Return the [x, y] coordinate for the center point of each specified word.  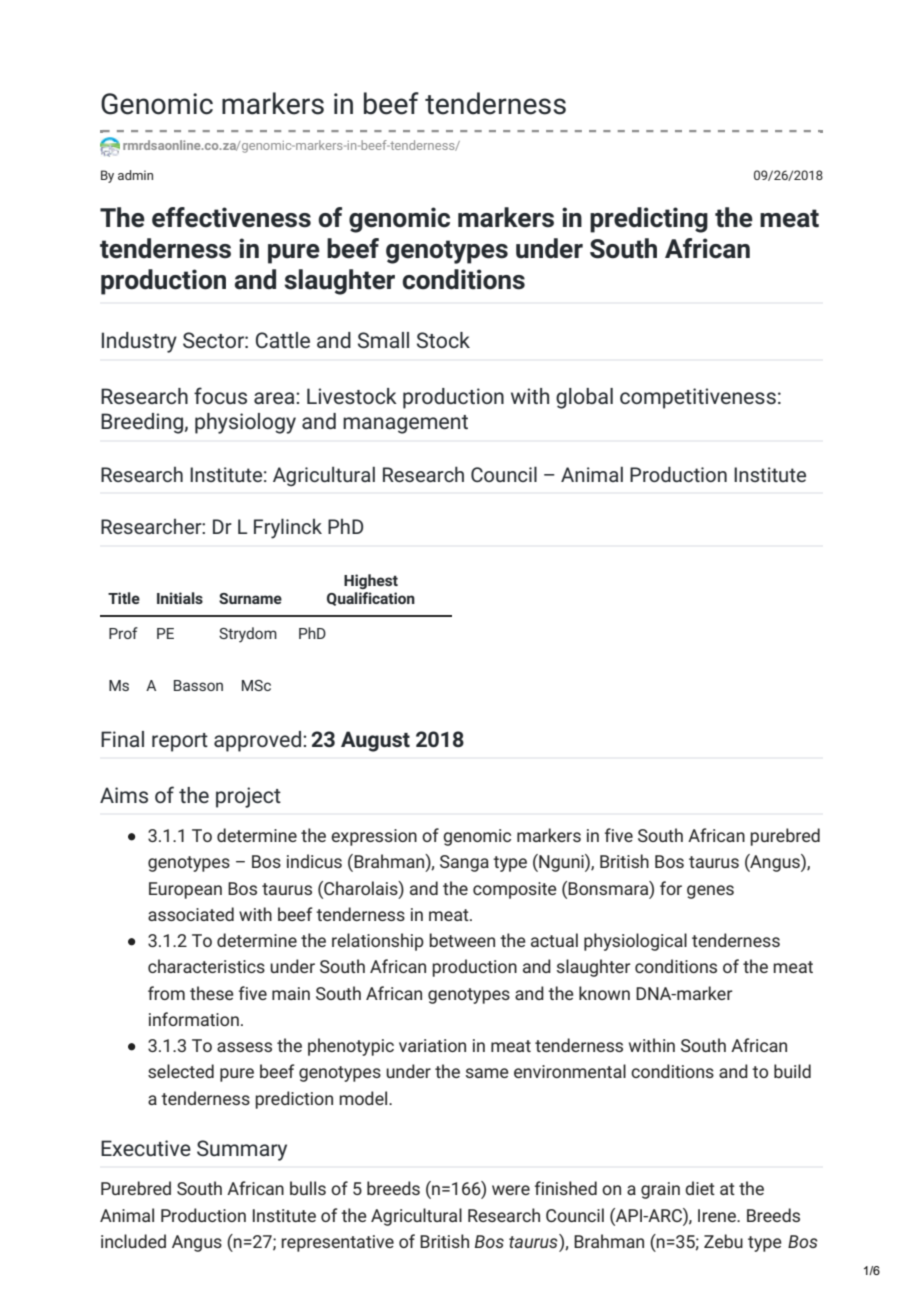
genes [710, 892]
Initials [180, 598]
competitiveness [698, 398]
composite [515, 890]
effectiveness [231, 217]
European [185, 890]
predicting [649, 220]
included [133, 1241]
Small [383, 340]
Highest [371, 581]
